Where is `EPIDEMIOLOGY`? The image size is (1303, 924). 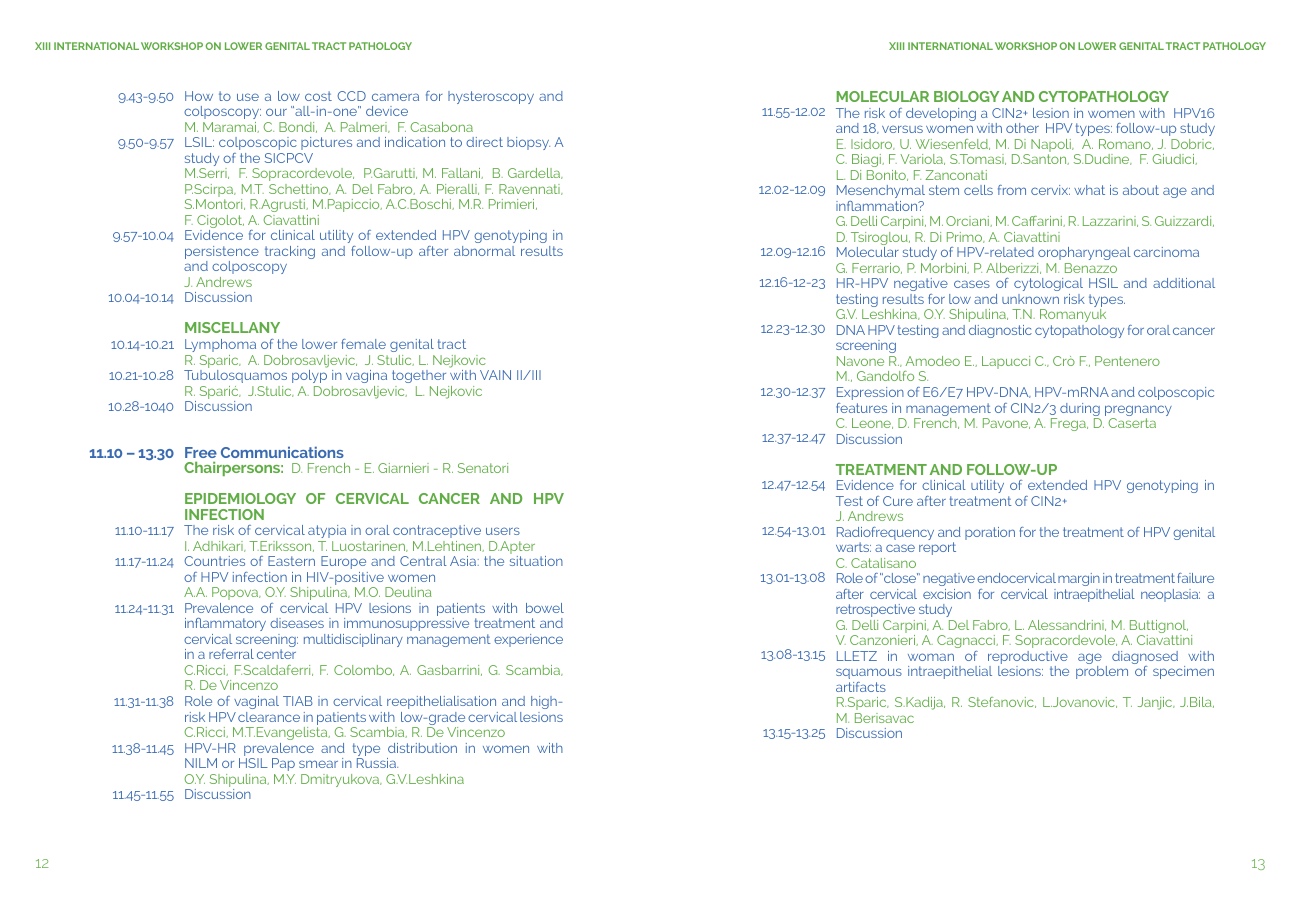 EPIDEMIOLOGY is located at coordinates (240, 498).
